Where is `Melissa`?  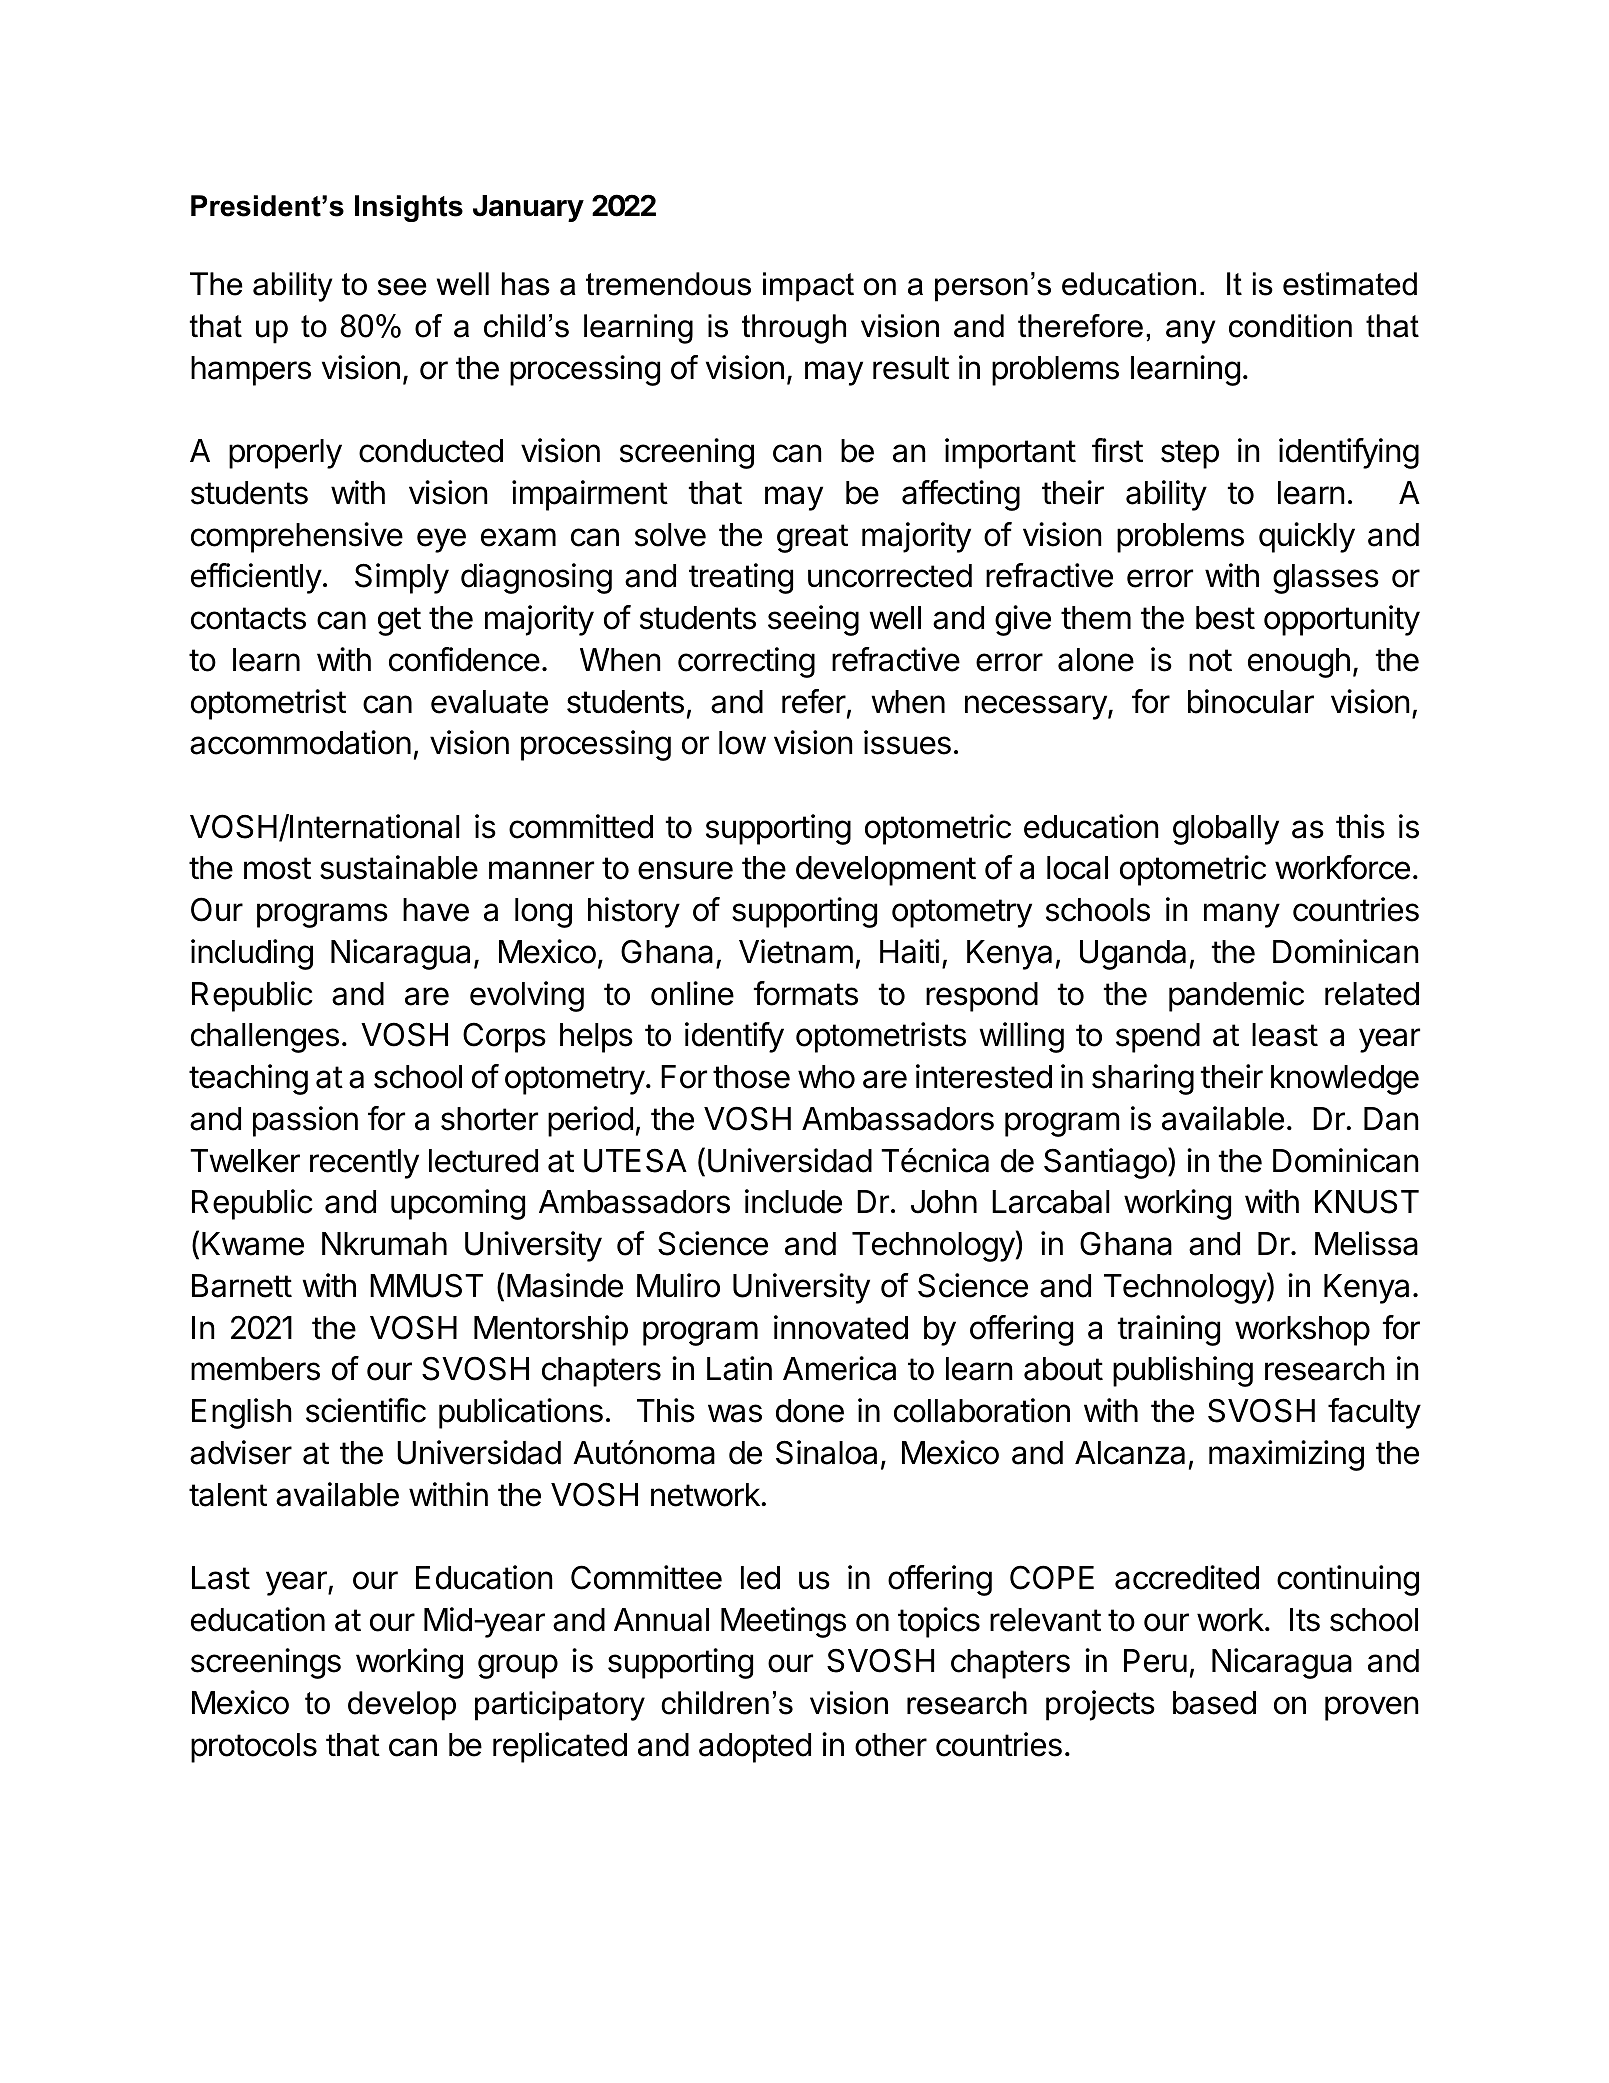 Melissa is located at coordinates (1366, 1243).
